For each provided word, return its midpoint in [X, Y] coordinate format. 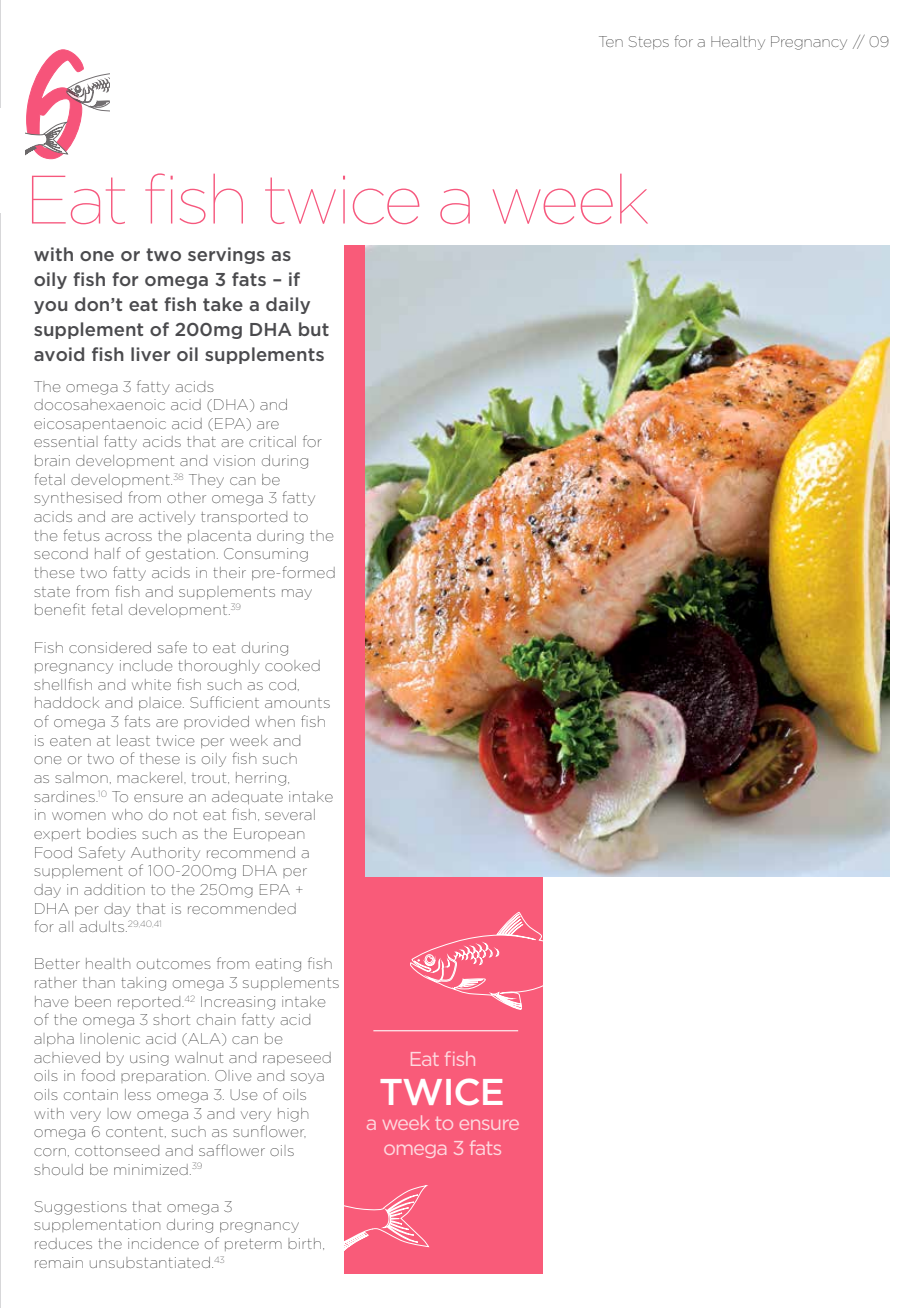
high [293, 1115]
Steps [649, 42]
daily [288, 305]
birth [304, 1243]
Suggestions [81, 1208]
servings [226, 255]
